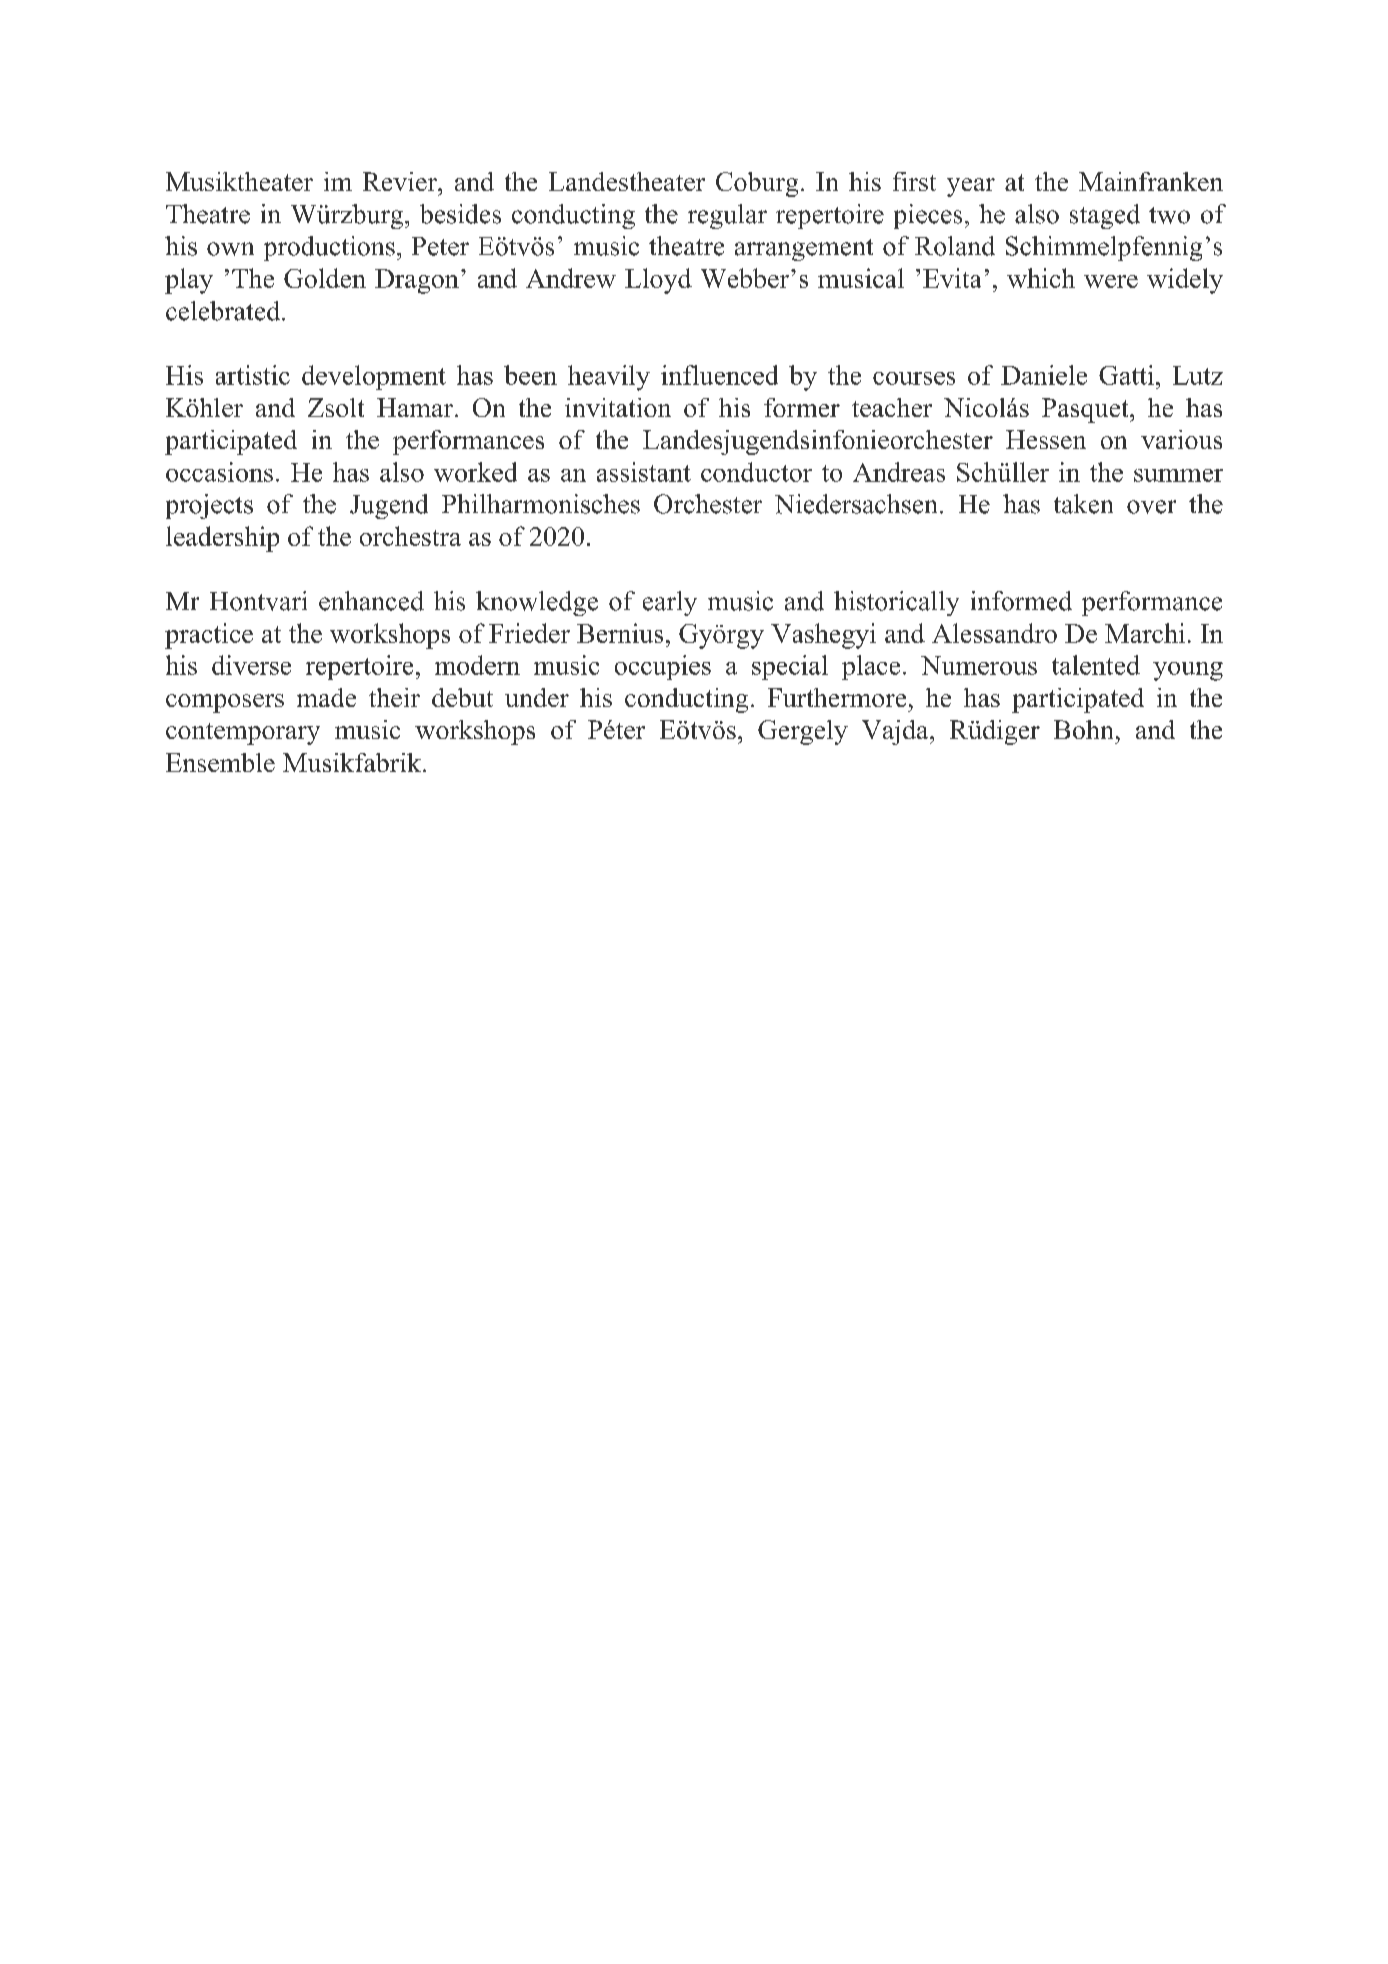 This screenshot has width=1388, height=1964. Describe the element at coordinates (460, 214) in the screenshot. I see `besides` at that location.
